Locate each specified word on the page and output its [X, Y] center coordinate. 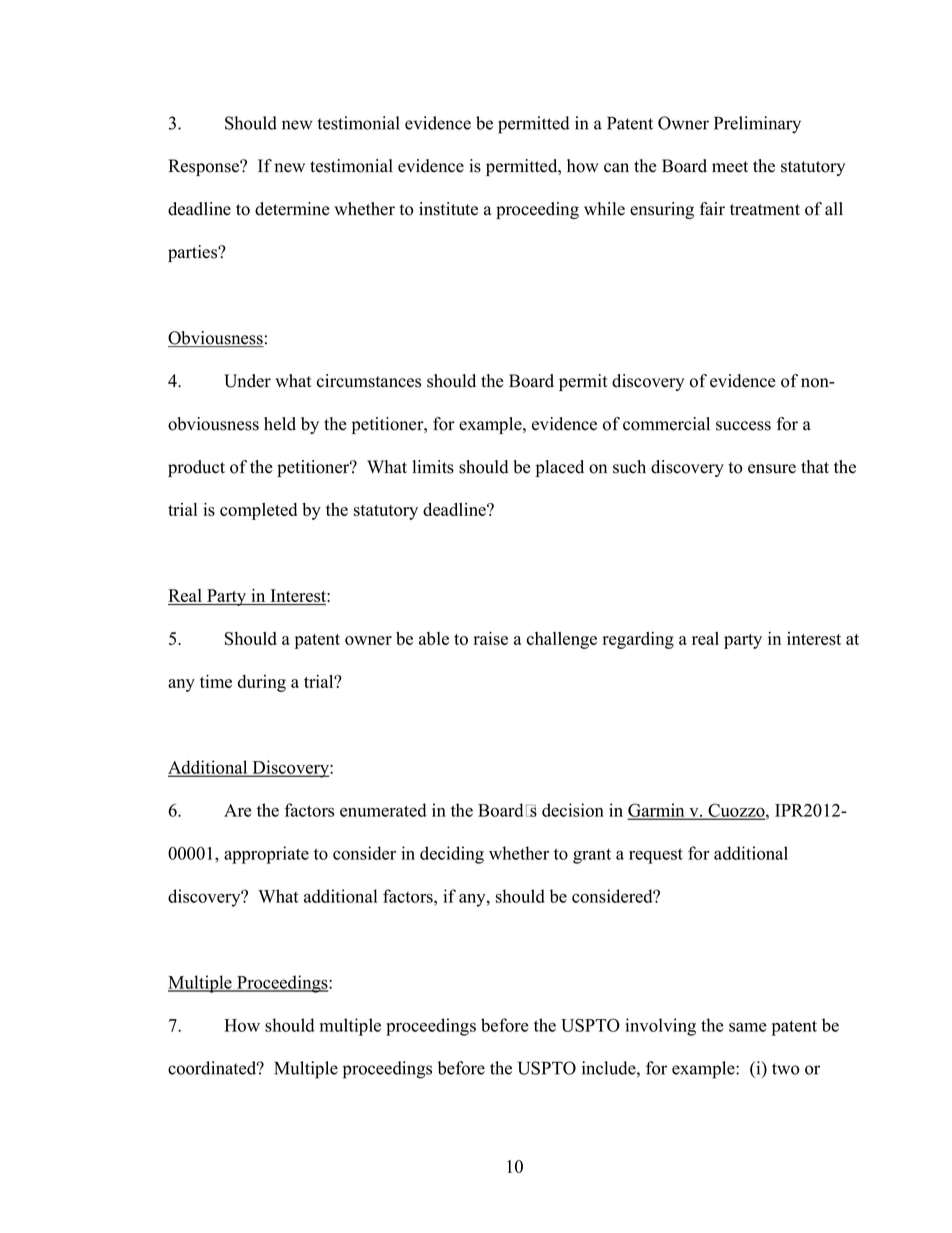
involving [661, 1027]
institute [448, 209]
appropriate [266, 855]
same [748, 1027]
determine [292, 209]
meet [730, 167]
